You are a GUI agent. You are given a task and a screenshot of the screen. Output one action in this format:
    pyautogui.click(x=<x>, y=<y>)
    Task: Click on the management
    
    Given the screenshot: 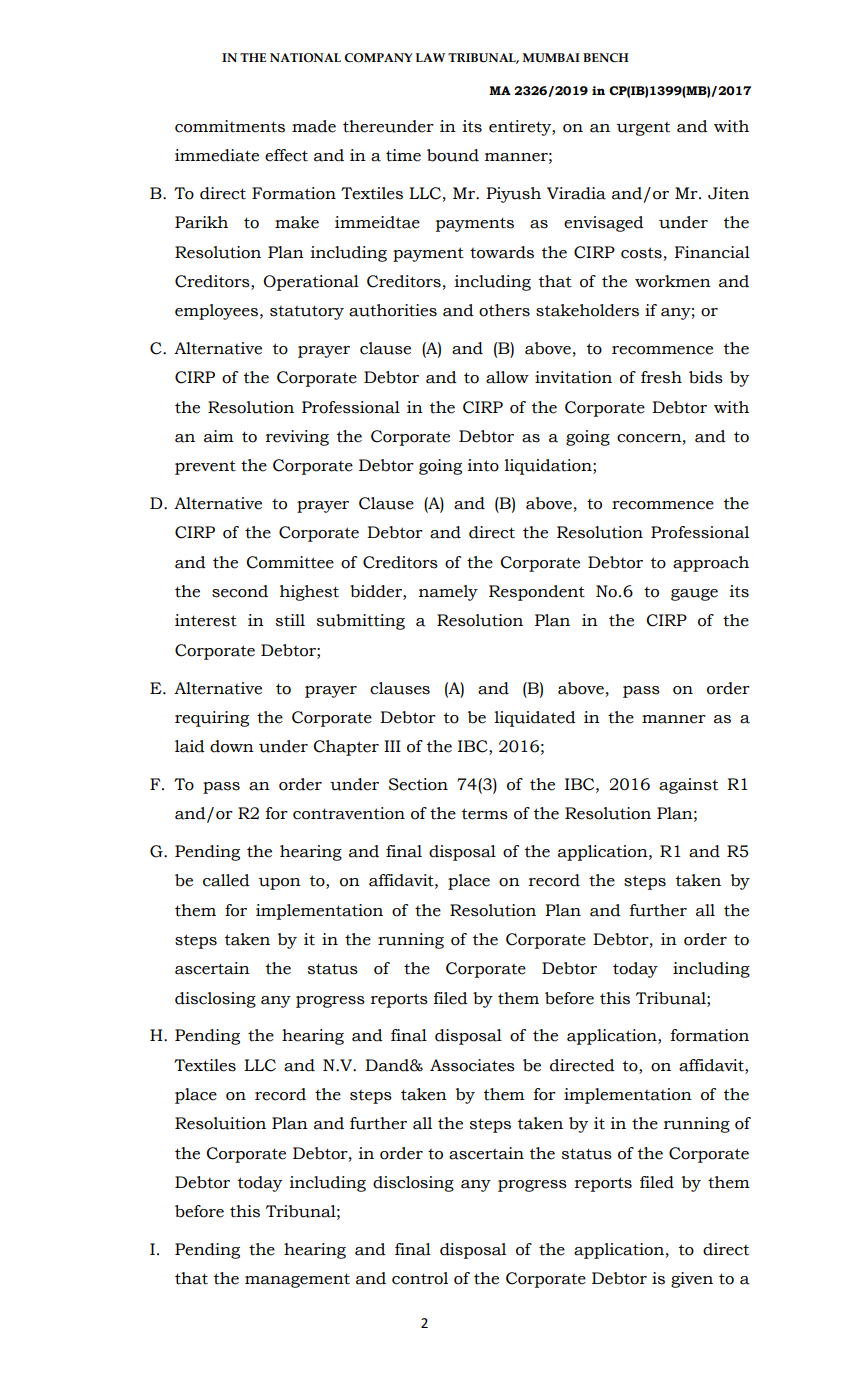 What is the action you would take?
    pyautogui.click(x=297, y=1280)
